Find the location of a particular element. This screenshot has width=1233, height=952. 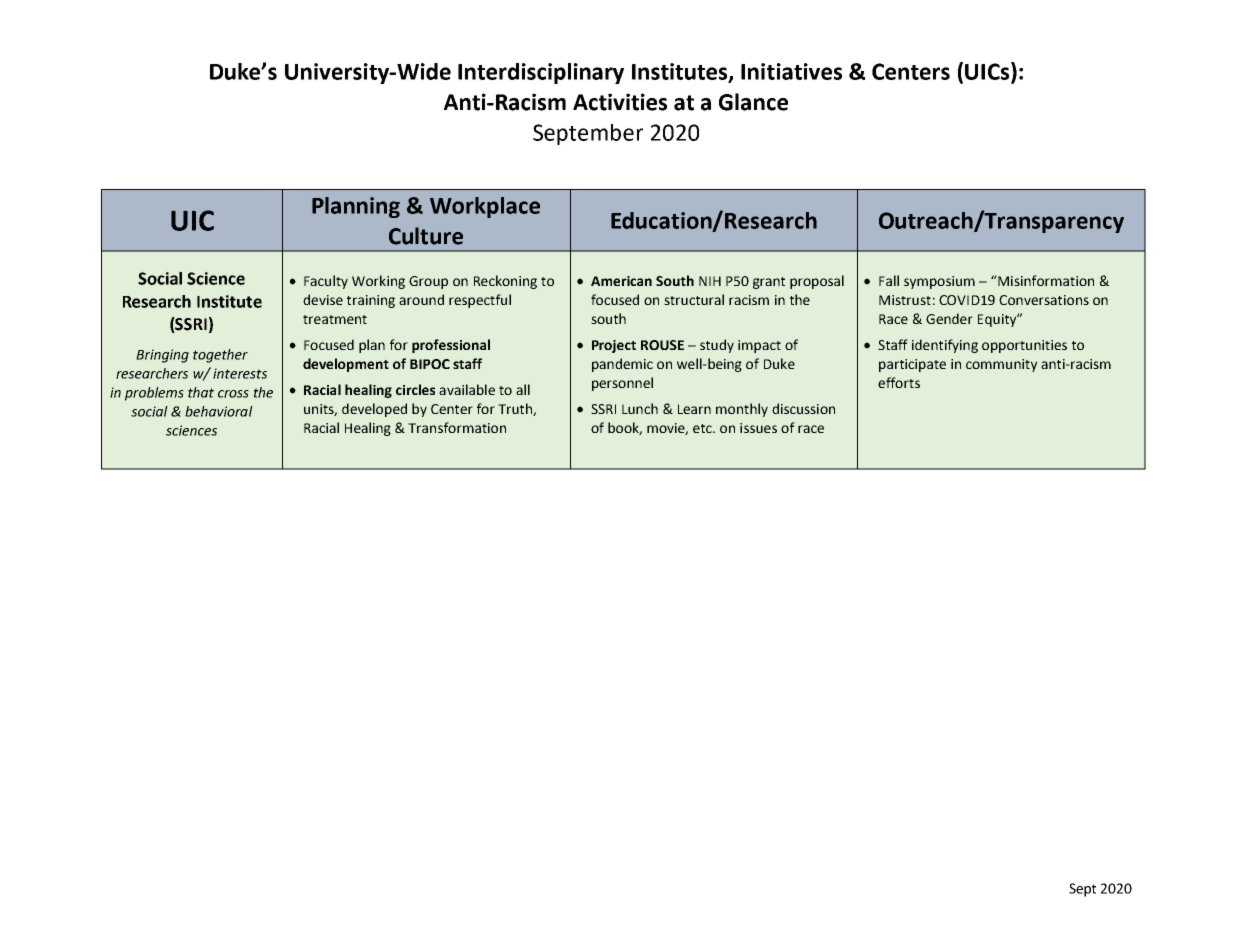

behavioral is located at coordinates (219, 411).
